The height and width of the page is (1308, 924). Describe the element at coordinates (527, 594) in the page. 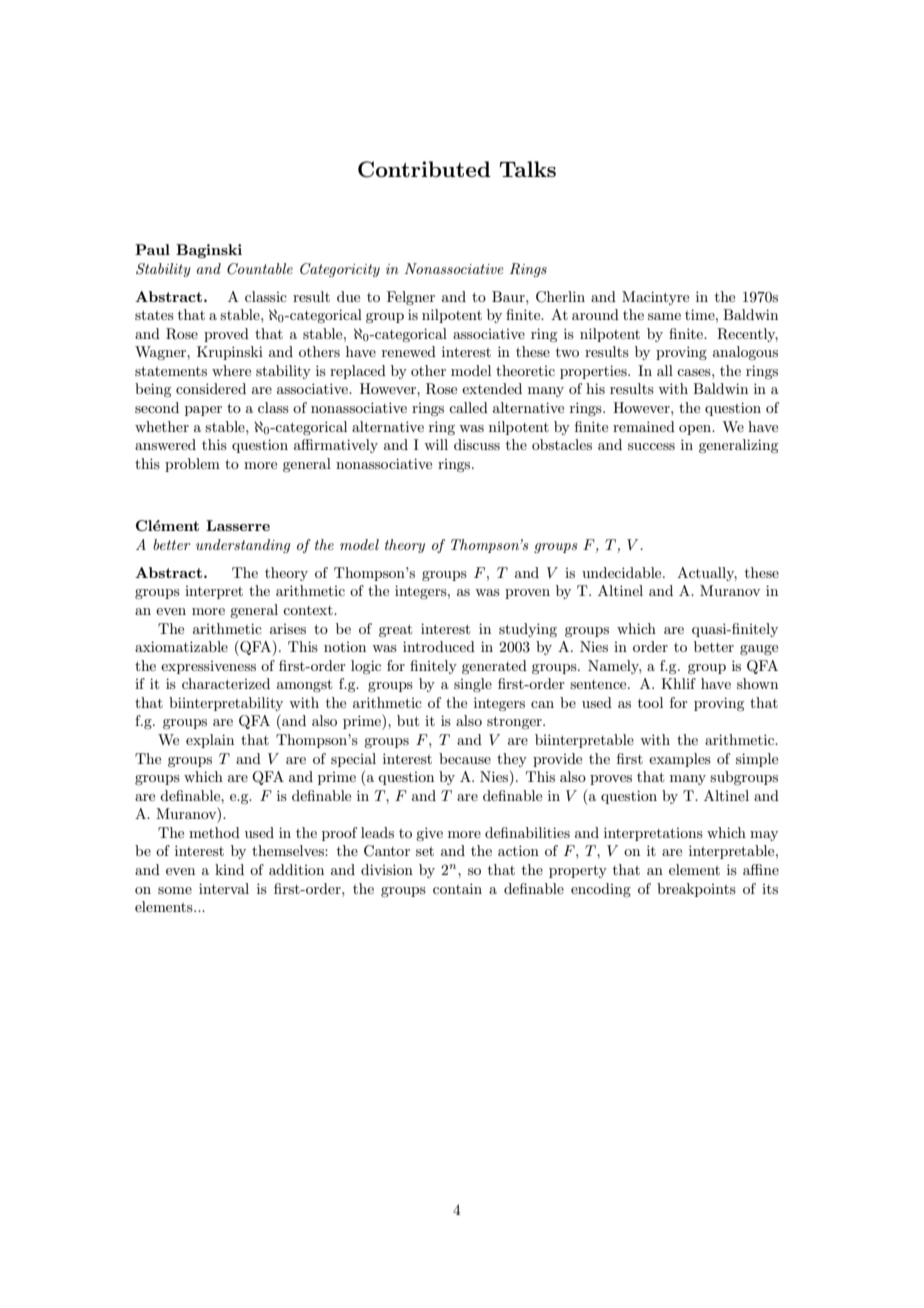

I see `proven` at that location.
